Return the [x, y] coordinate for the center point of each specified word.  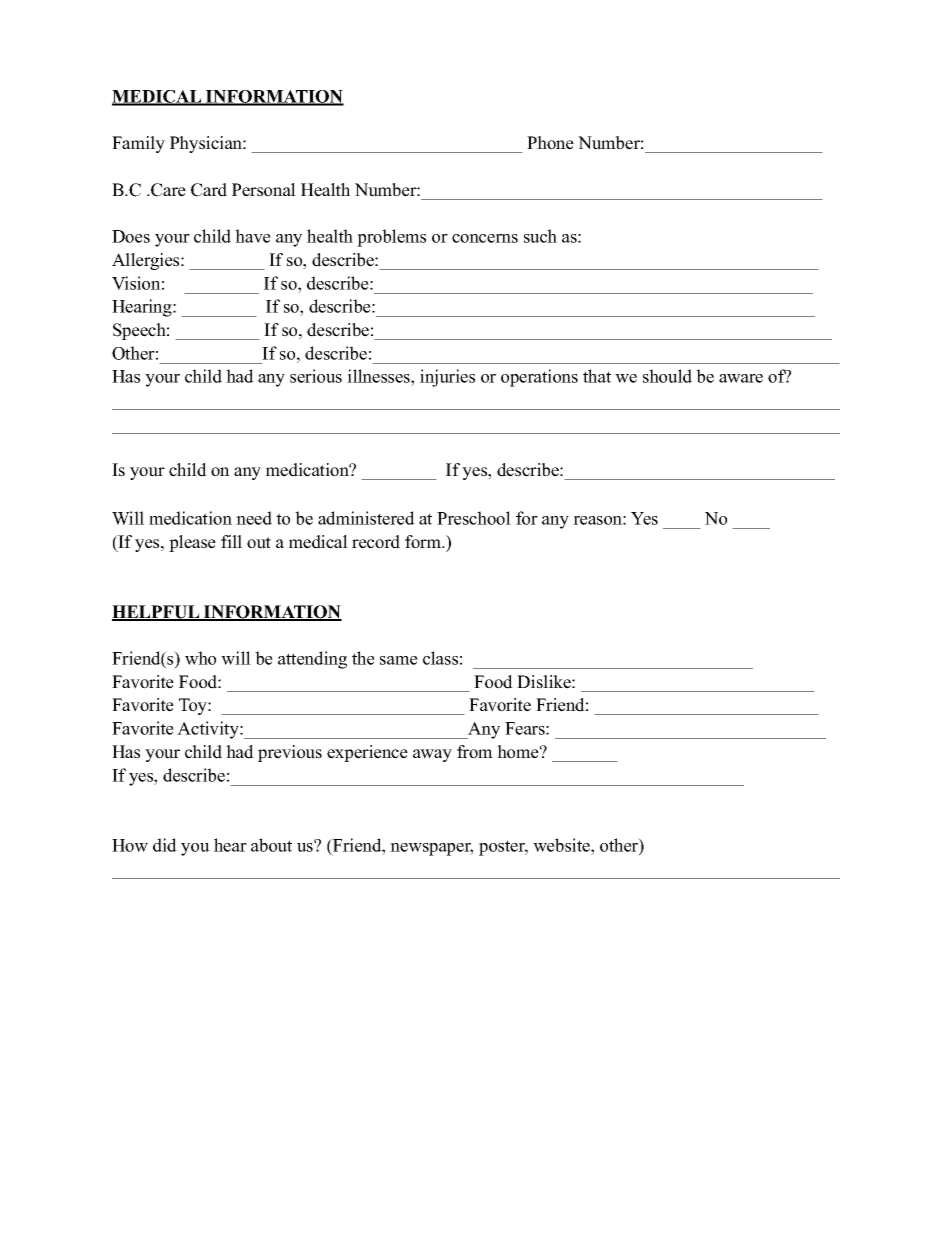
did [165, 845]
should [667, 376]
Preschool [474, 518]
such [540, 236]
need [254, 518]
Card [209, 190]
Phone [550, 143]
